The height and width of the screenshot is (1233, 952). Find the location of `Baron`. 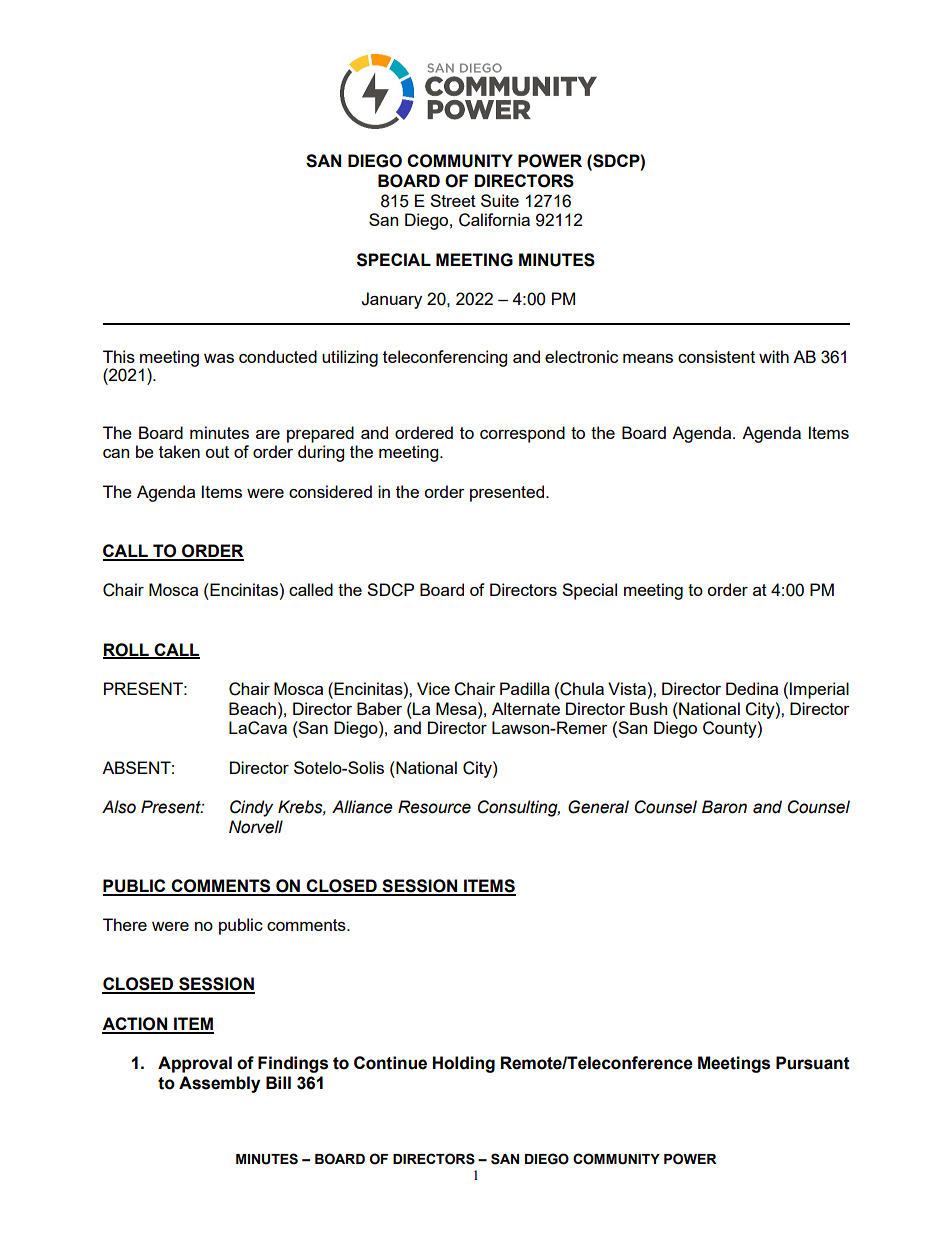

Baron is located at coordinates (724, 807).
